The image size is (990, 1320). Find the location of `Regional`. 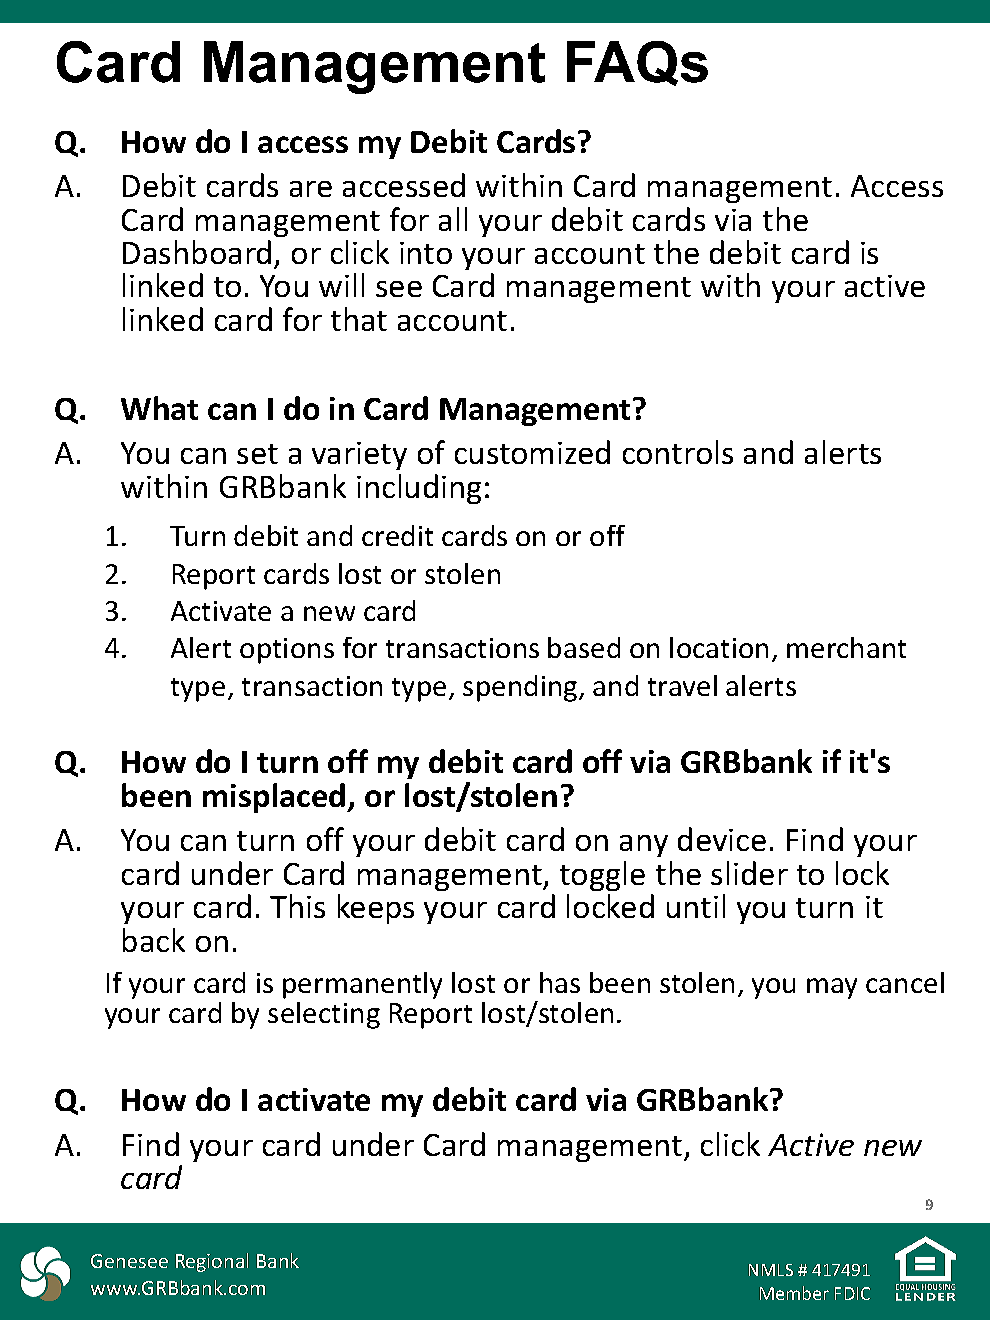

Regional is located at coordinates (212, 1262).
